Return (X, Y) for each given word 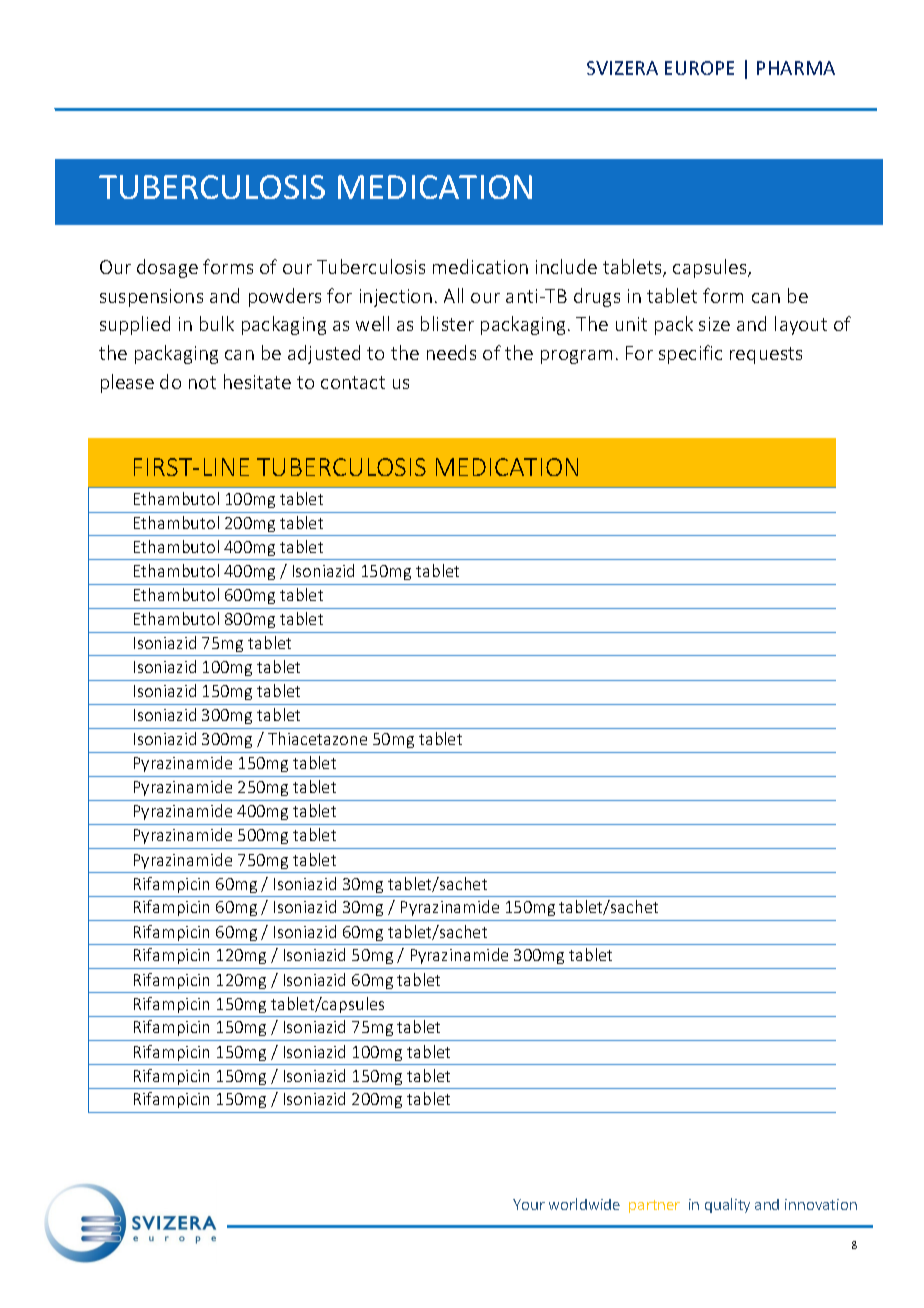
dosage (167, 268)
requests (766, 355)
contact (353, 382)
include (566, 266)
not (202, 382)
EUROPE (699, 68)
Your (529, 1204)
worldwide (584, 1204)
